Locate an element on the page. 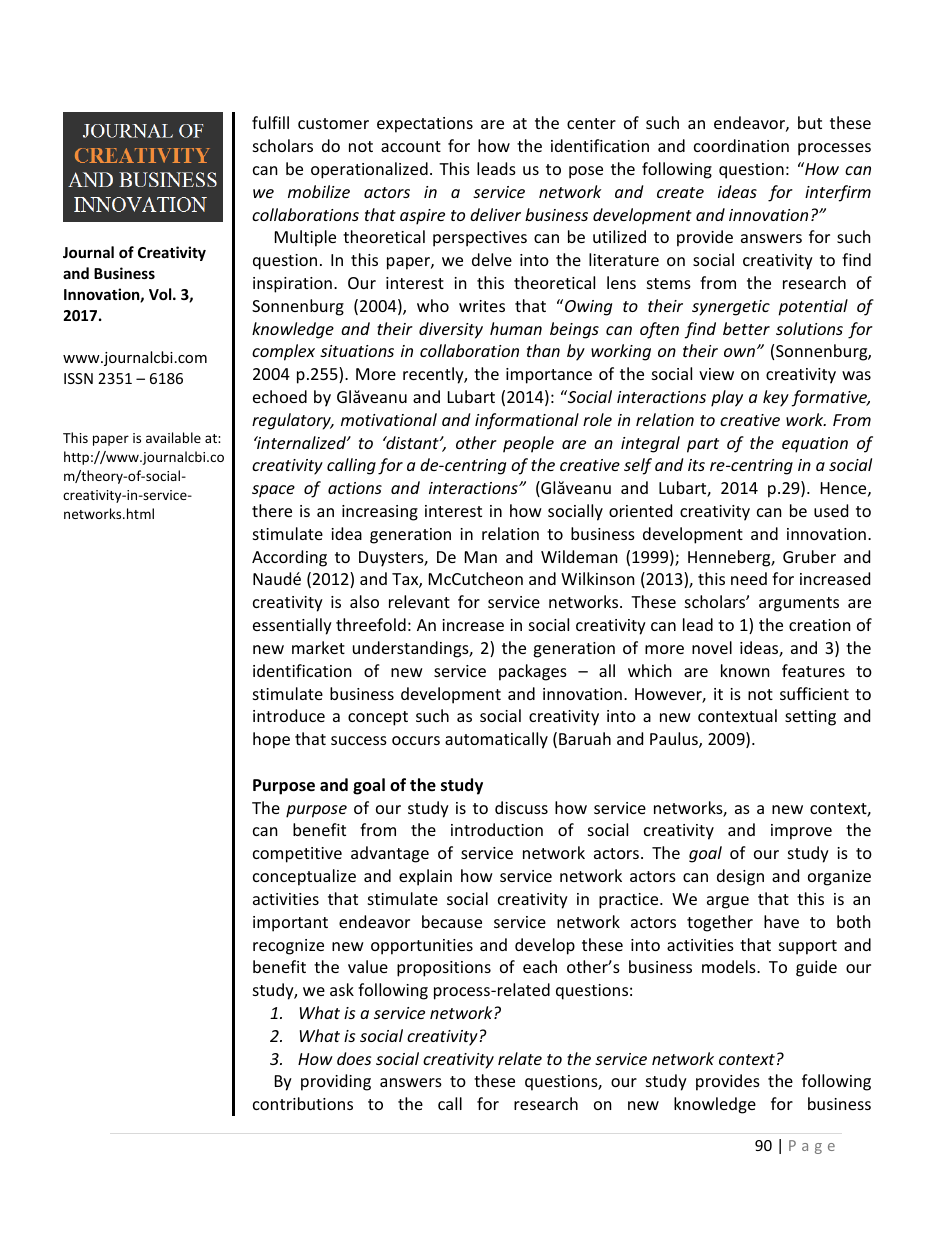 This image has height=1233, width=952. account is located at coordinates (411, 146).
